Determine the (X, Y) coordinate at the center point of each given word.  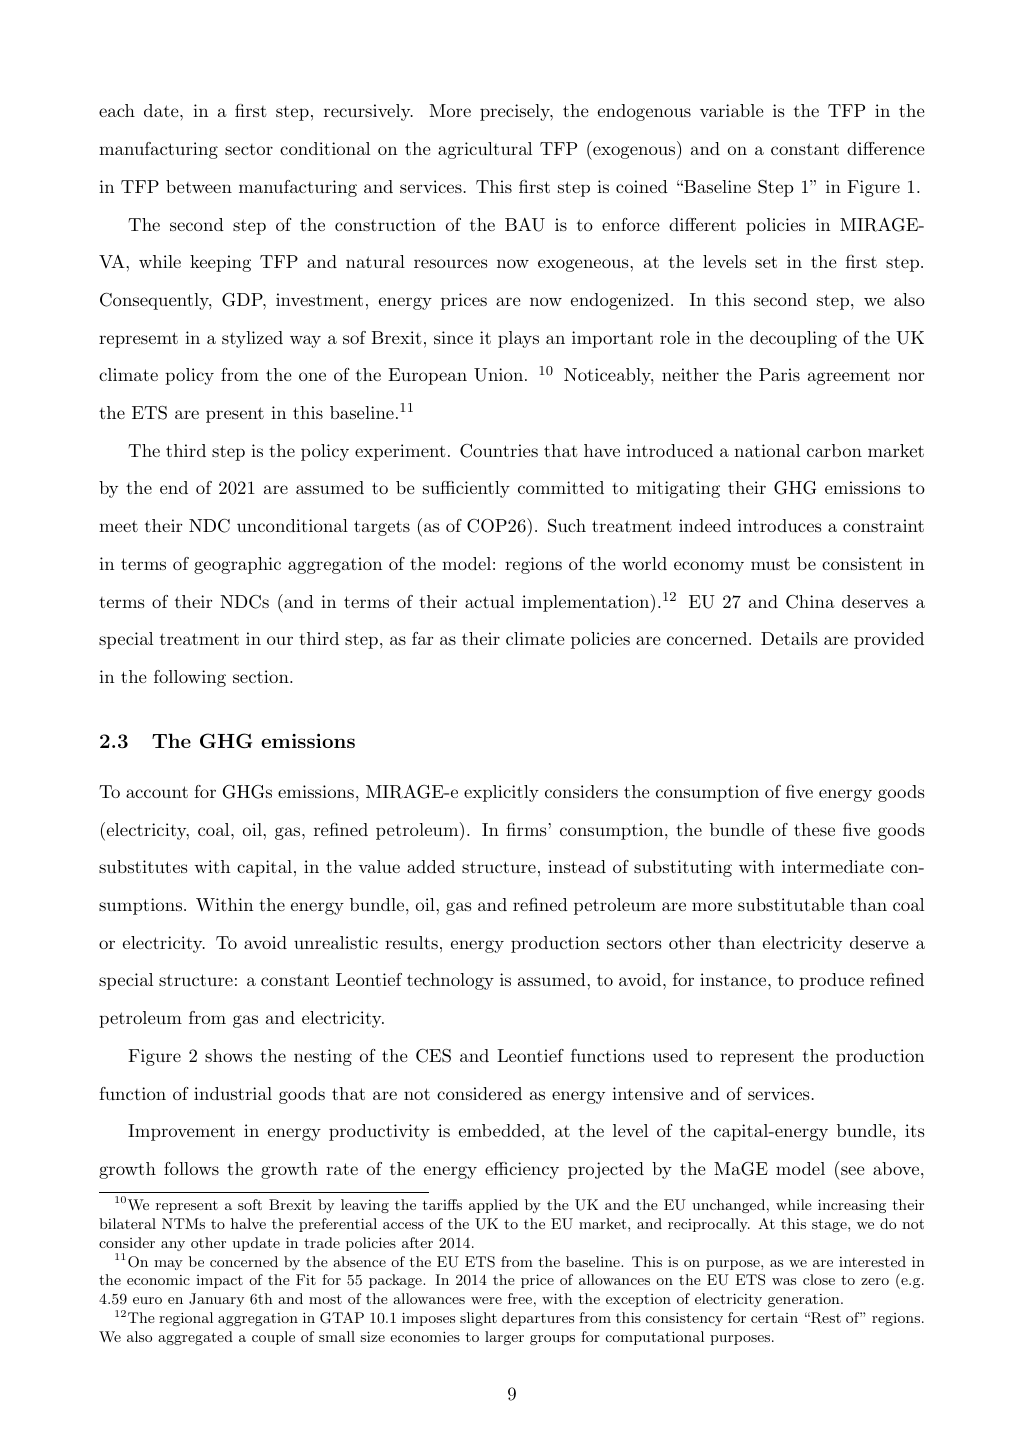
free (520, 1298)
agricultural (485, 150)
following (190, 678)
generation (805, 1300)
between (199, 186)
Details (789, 638)
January (216, 1300)
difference (885, 148)
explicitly (501, 793)
